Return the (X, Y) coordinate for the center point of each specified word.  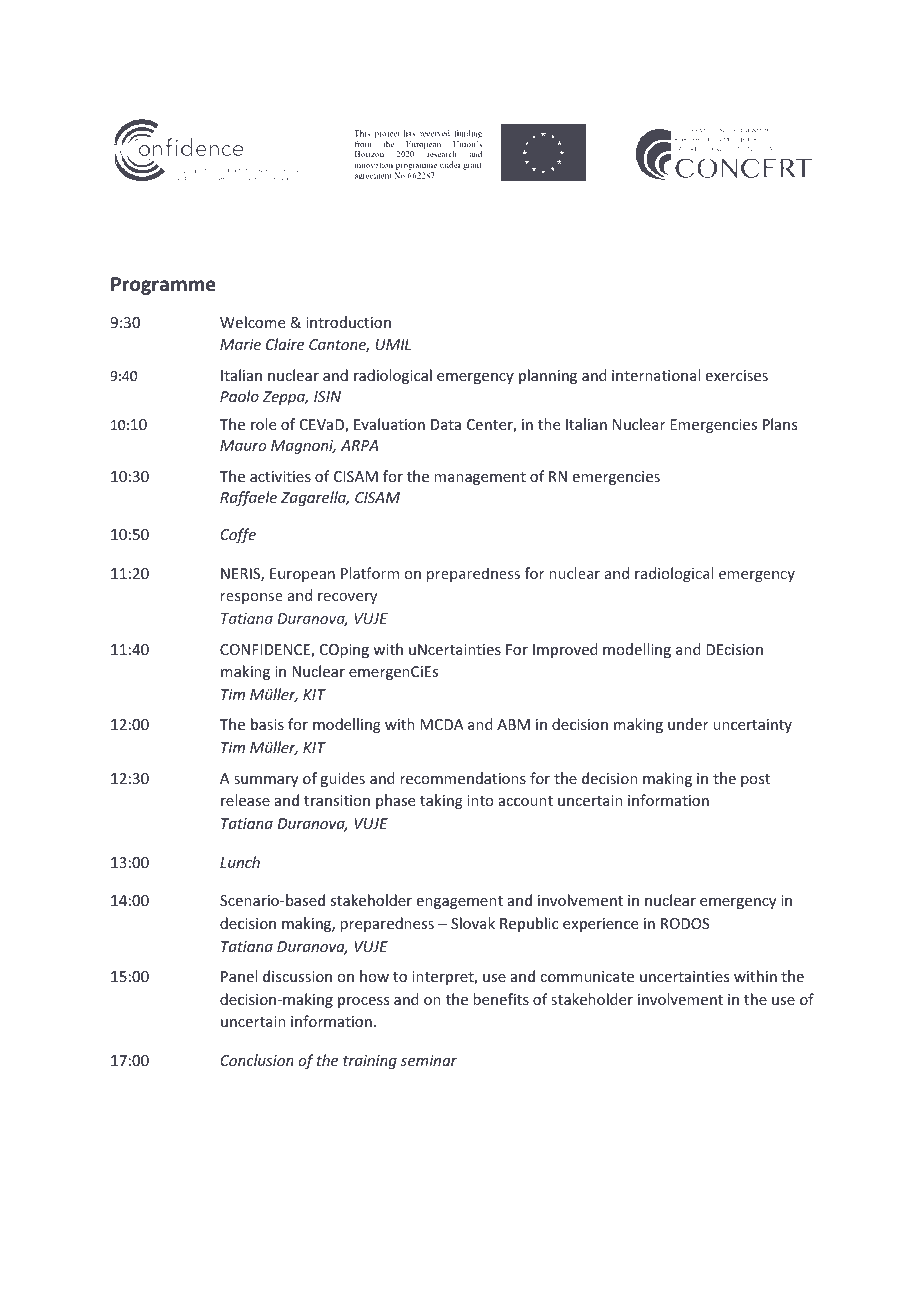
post (755, 780)
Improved (565, 650)
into (480, 800)
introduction (348, 322)
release (245, 800)
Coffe (238, 535)
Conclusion (257, 1060)
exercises (737, 375)
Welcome (252, 322)
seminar (429, 1060)
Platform (370, 573)
